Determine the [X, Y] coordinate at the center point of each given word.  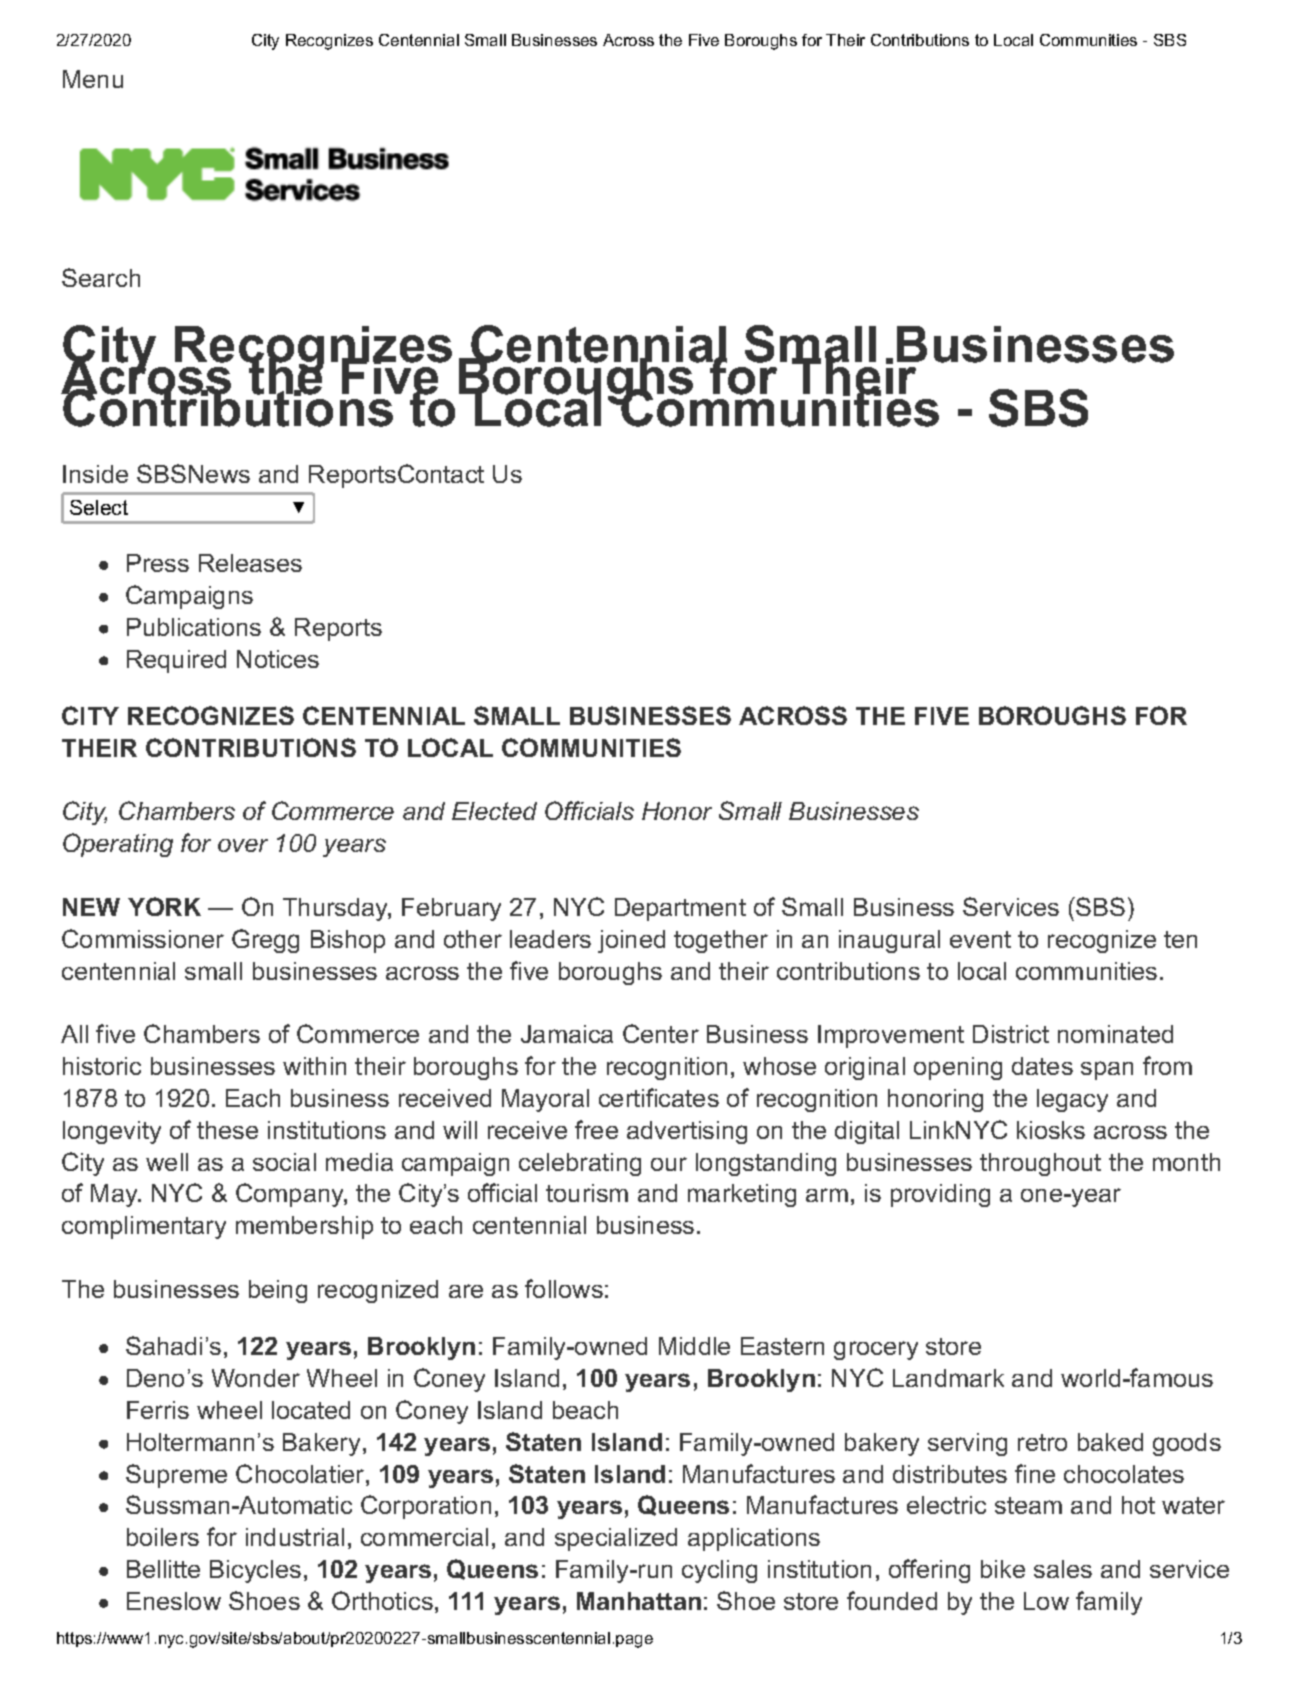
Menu [93, 79]
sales [1063, 1569]
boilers [163, 1537]
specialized [616, 1539]
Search [101, 277]
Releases [250, 563]
